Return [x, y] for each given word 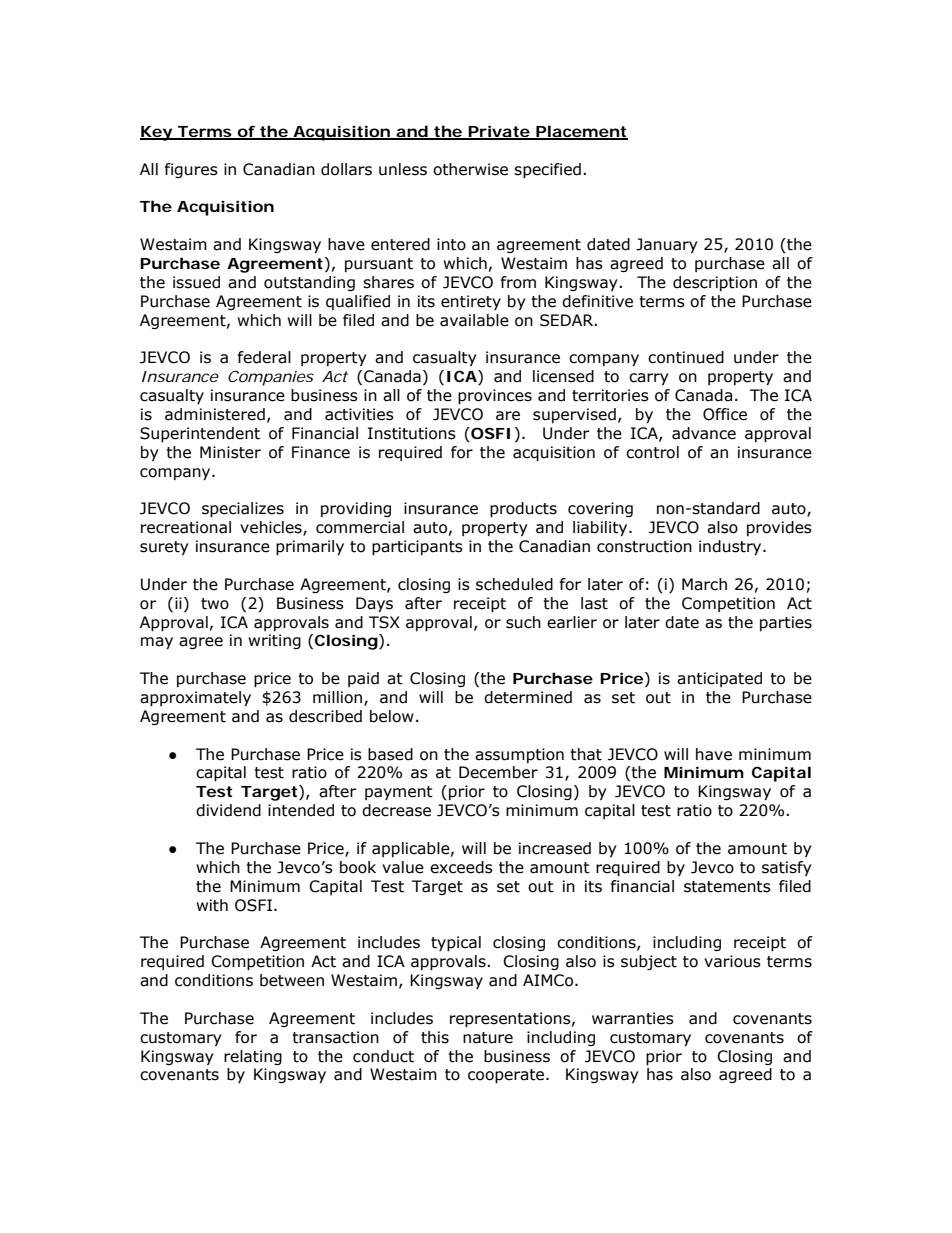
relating [253, 1057]
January [667, 245]
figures [191, 170]
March [704, 584]
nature [488, 1038]
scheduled [514, 584]
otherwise [470, 169]
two [215, 604]
